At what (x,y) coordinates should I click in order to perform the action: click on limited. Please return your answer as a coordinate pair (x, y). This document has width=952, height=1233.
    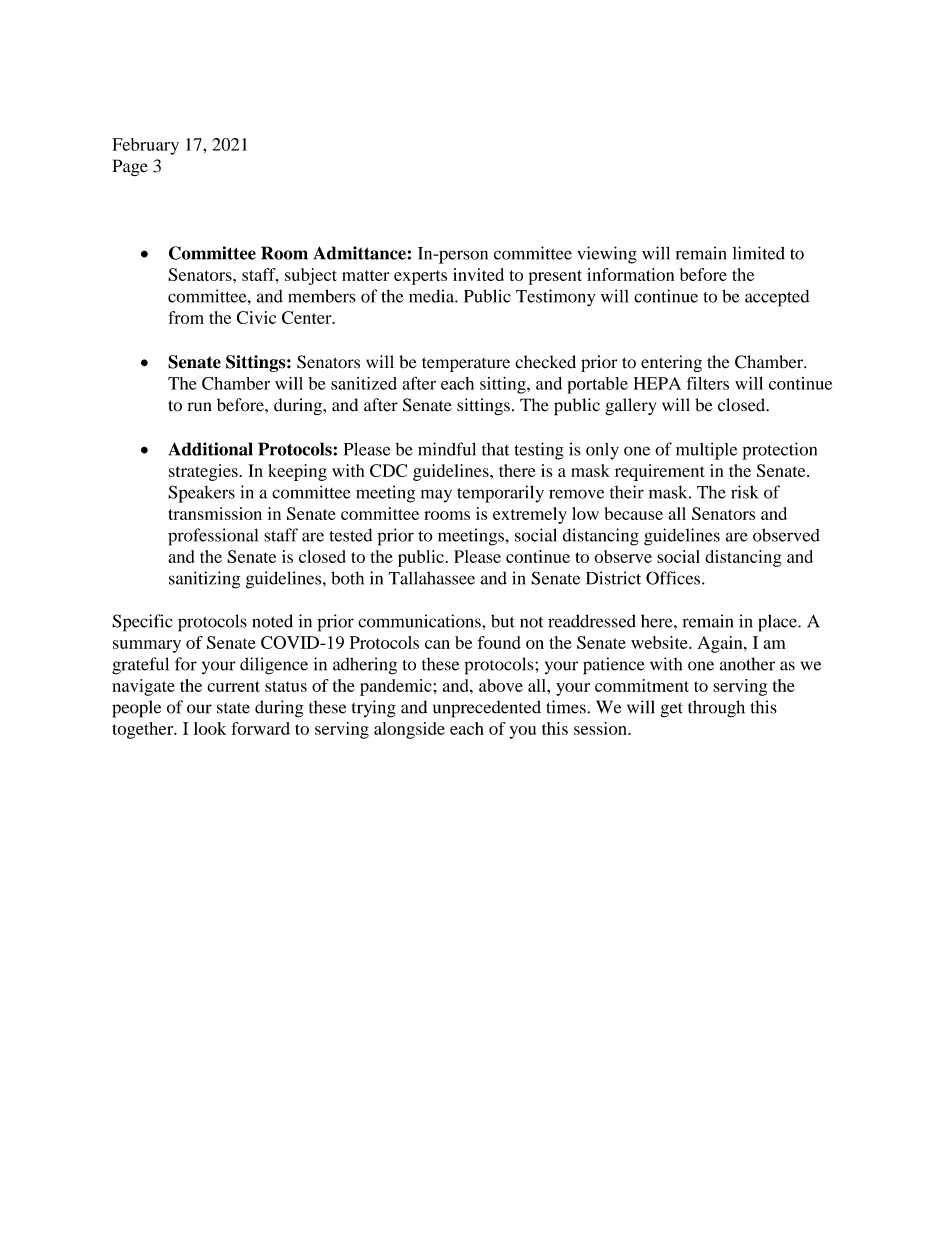
    Looking at the image, I should click on (758, 253).
